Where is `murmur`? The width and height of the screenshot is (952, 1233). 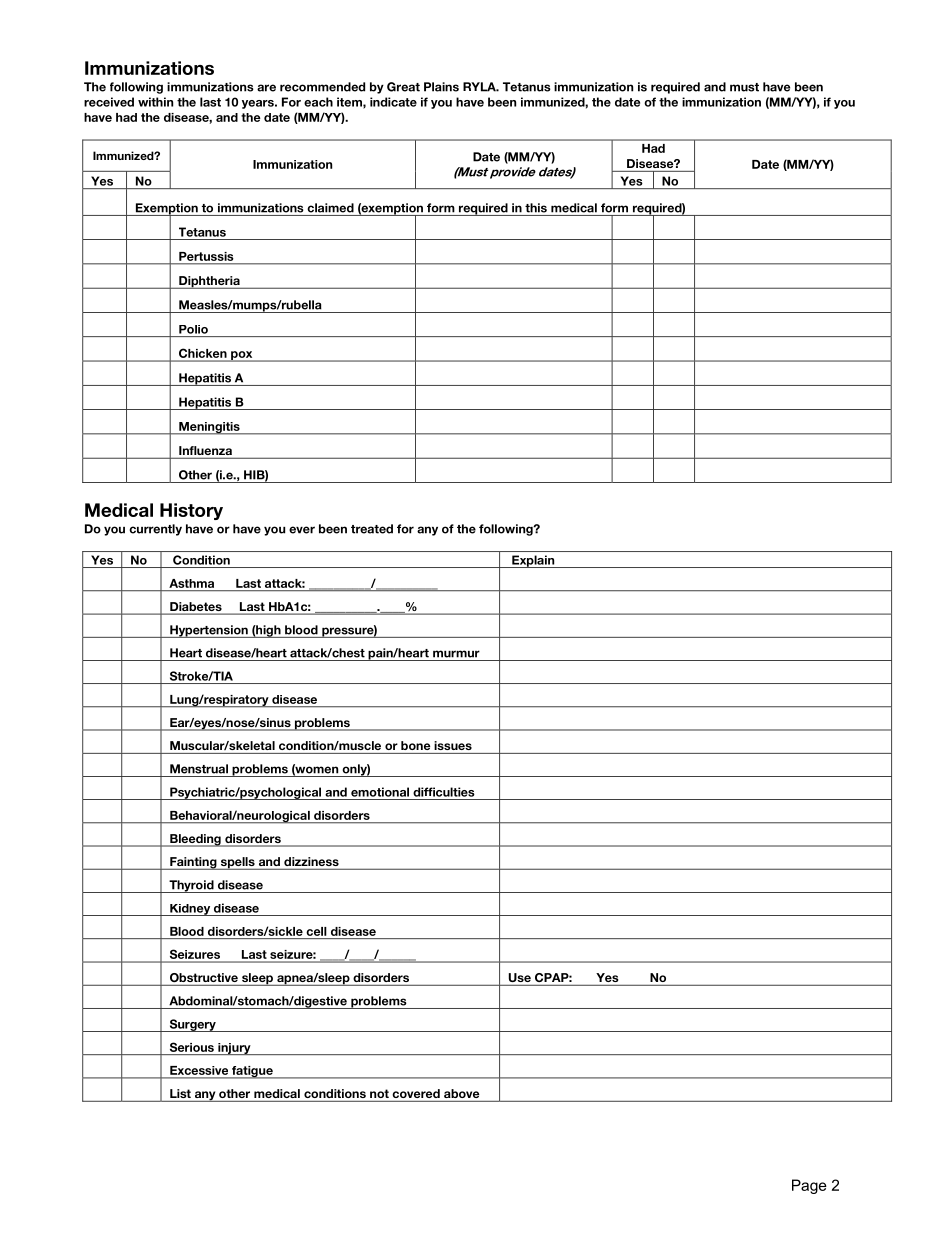
murmur is located at coordinates (456, 654).
